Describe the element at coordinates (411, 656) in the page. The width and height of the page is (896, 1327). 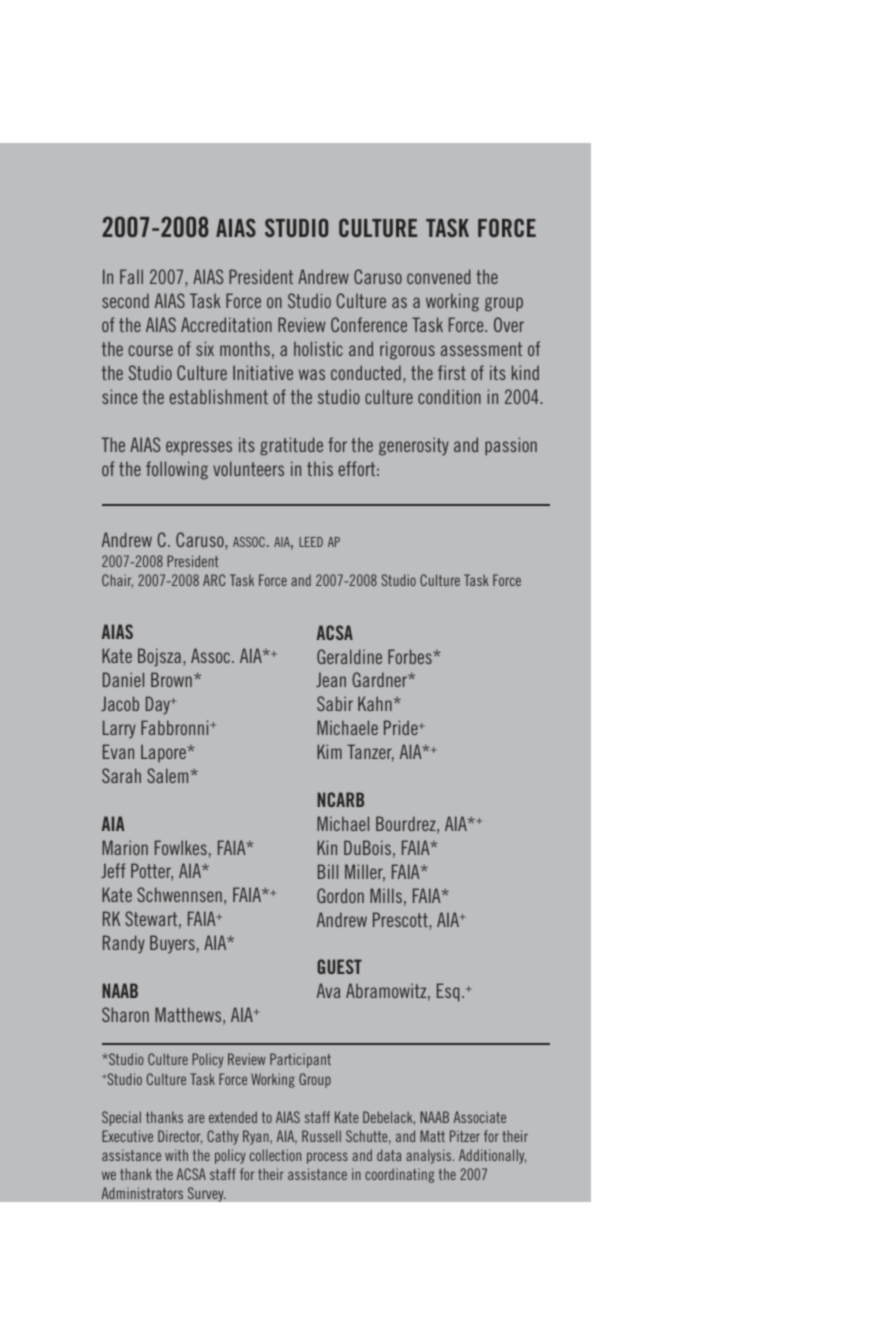
I see `Forbes` at that location.
